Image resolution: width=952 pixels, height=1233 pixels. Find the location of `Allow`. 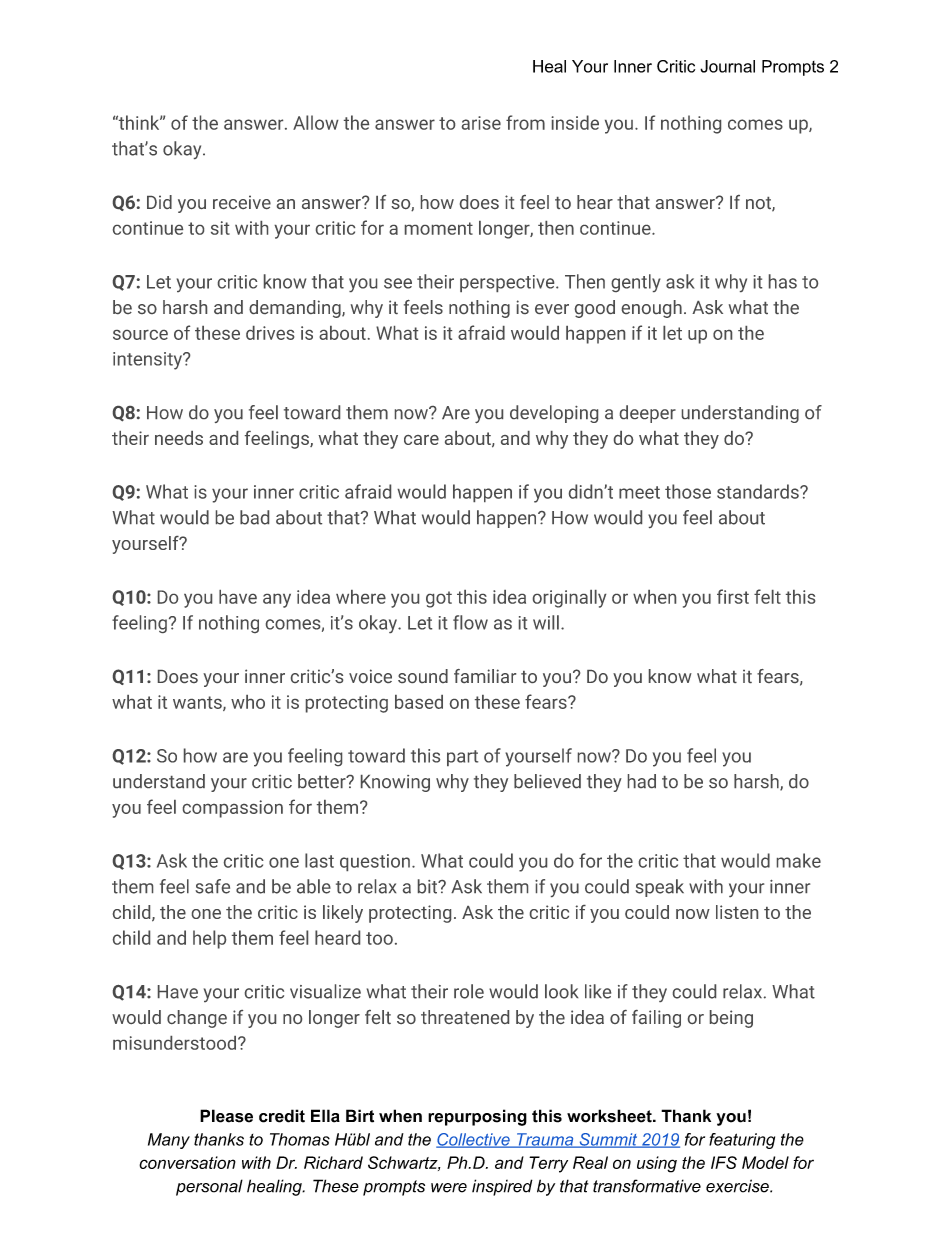

Allow is located at coordinates (316, 122).
